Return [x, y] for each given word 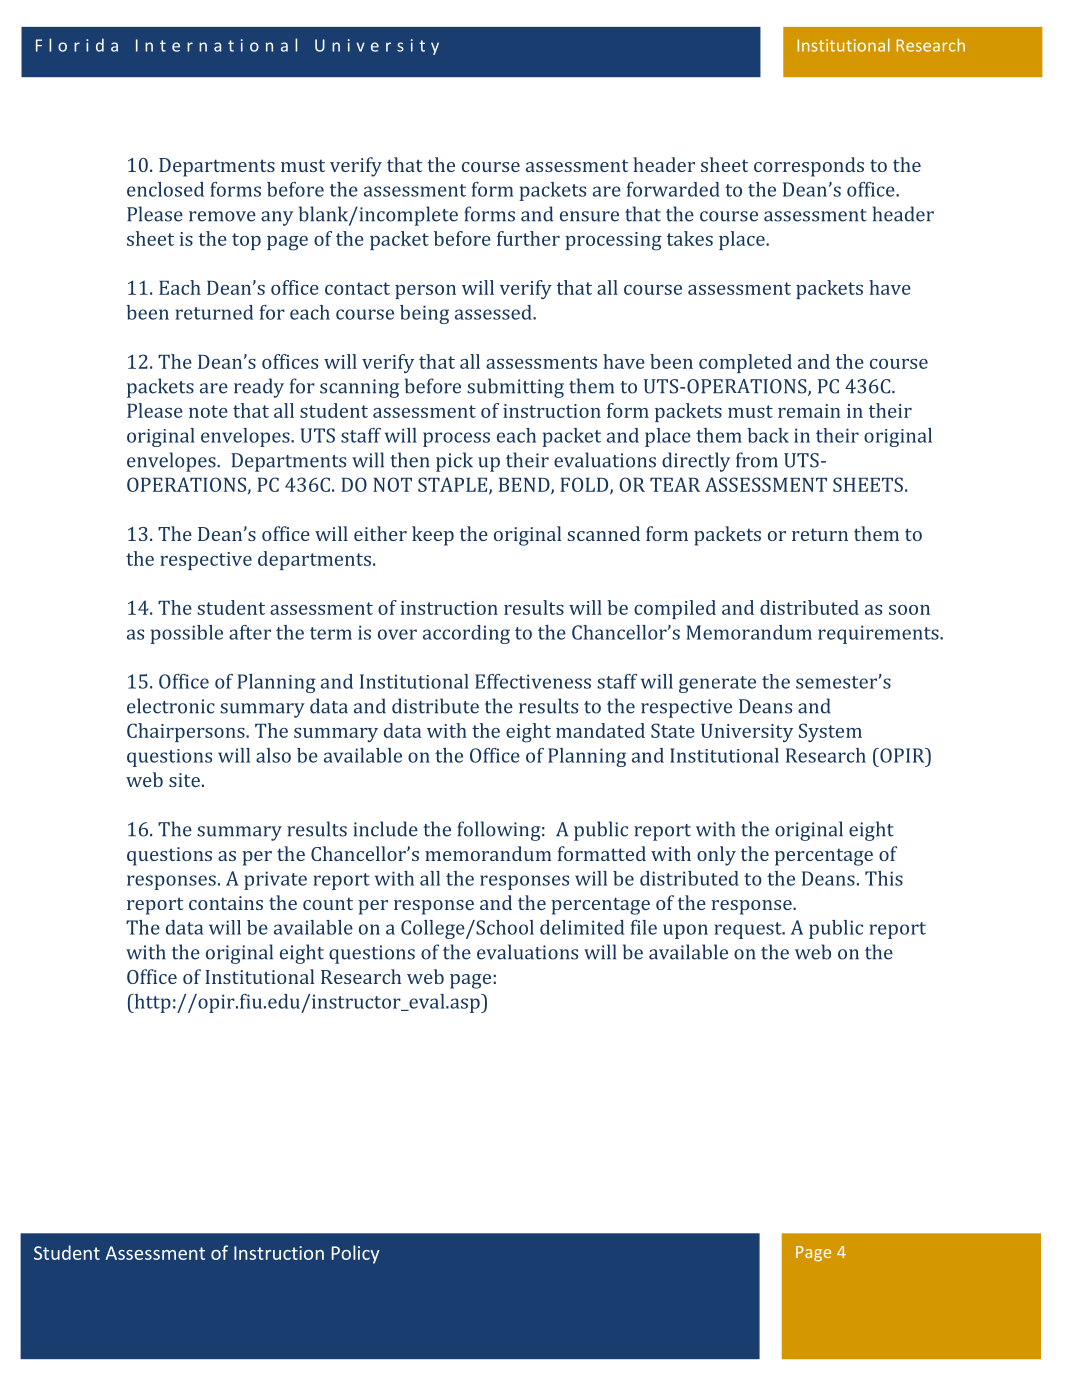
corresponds [809, 167]
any [277, 218]
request [749, 930]
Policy [356, 1254]
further [528, 238]
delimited [582, 927]
